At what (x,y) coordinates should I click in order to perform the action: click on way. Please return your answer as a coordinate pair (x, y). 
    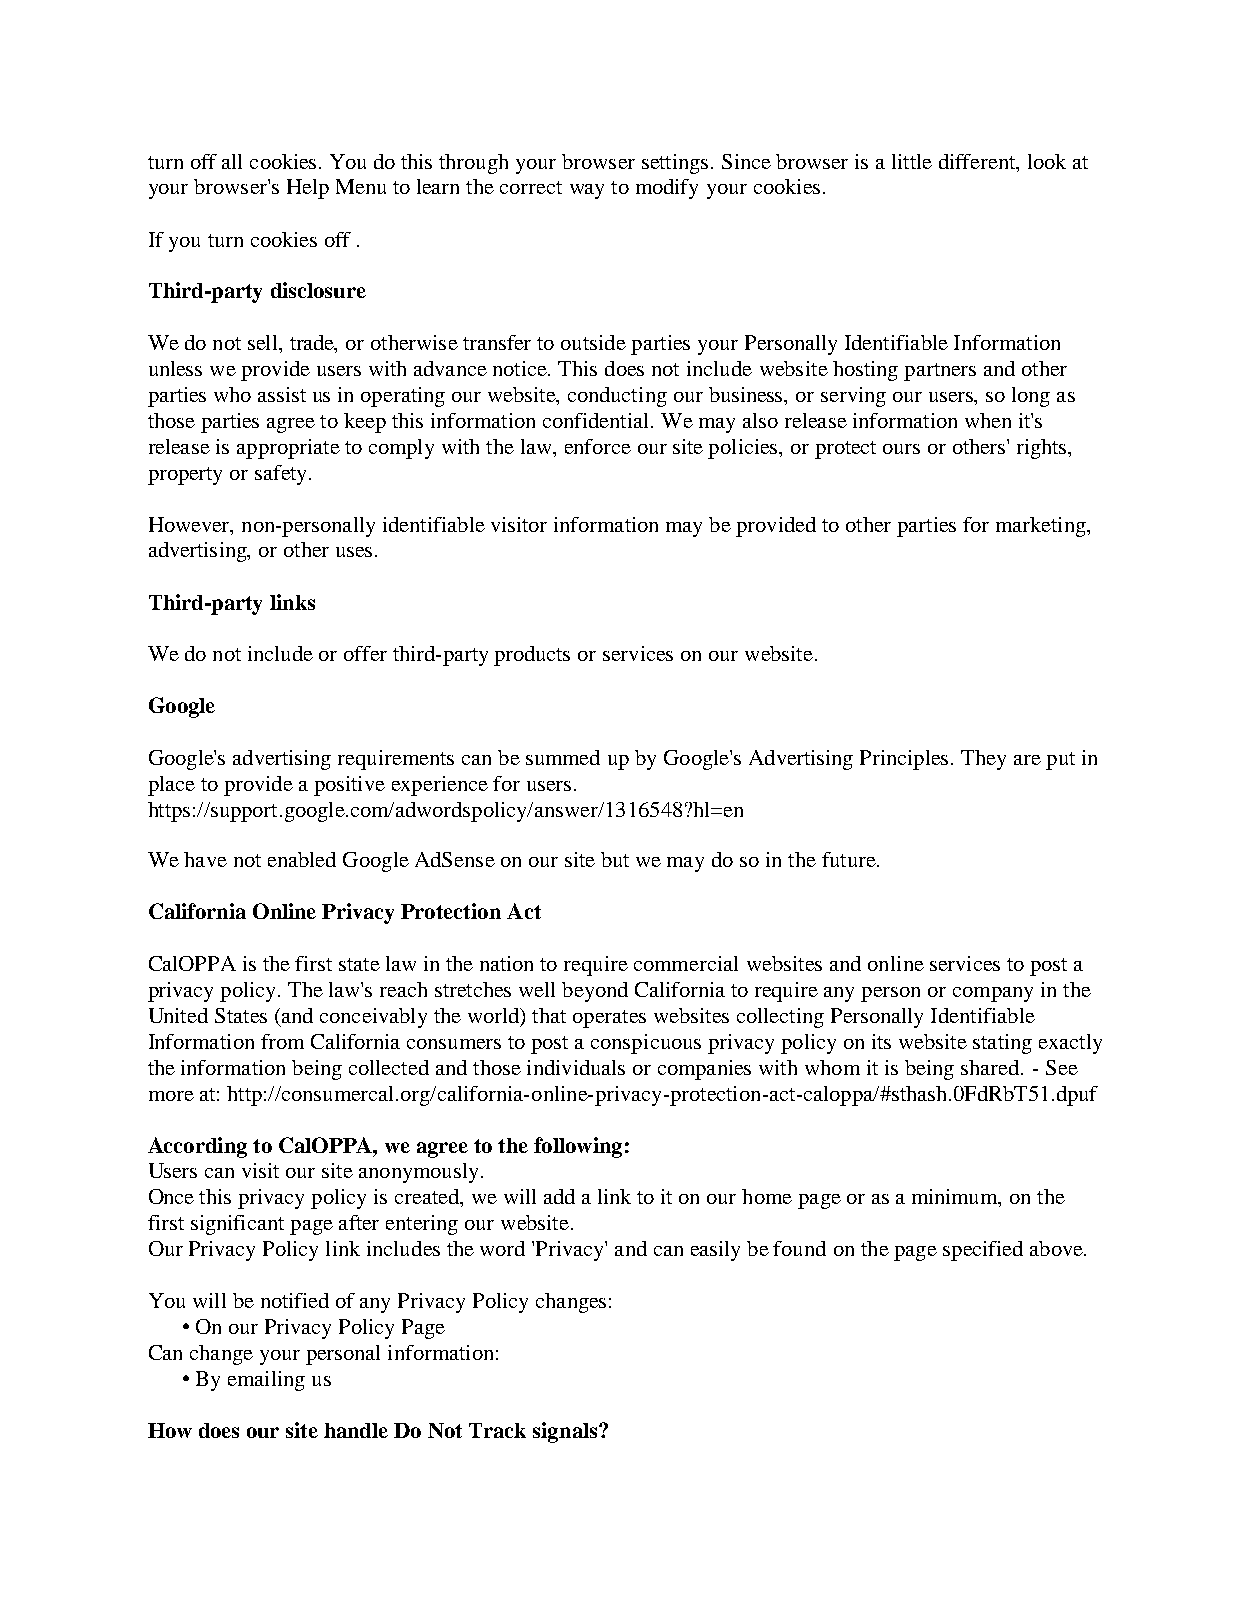
    Looking at the image, I should click on (587, 191).
